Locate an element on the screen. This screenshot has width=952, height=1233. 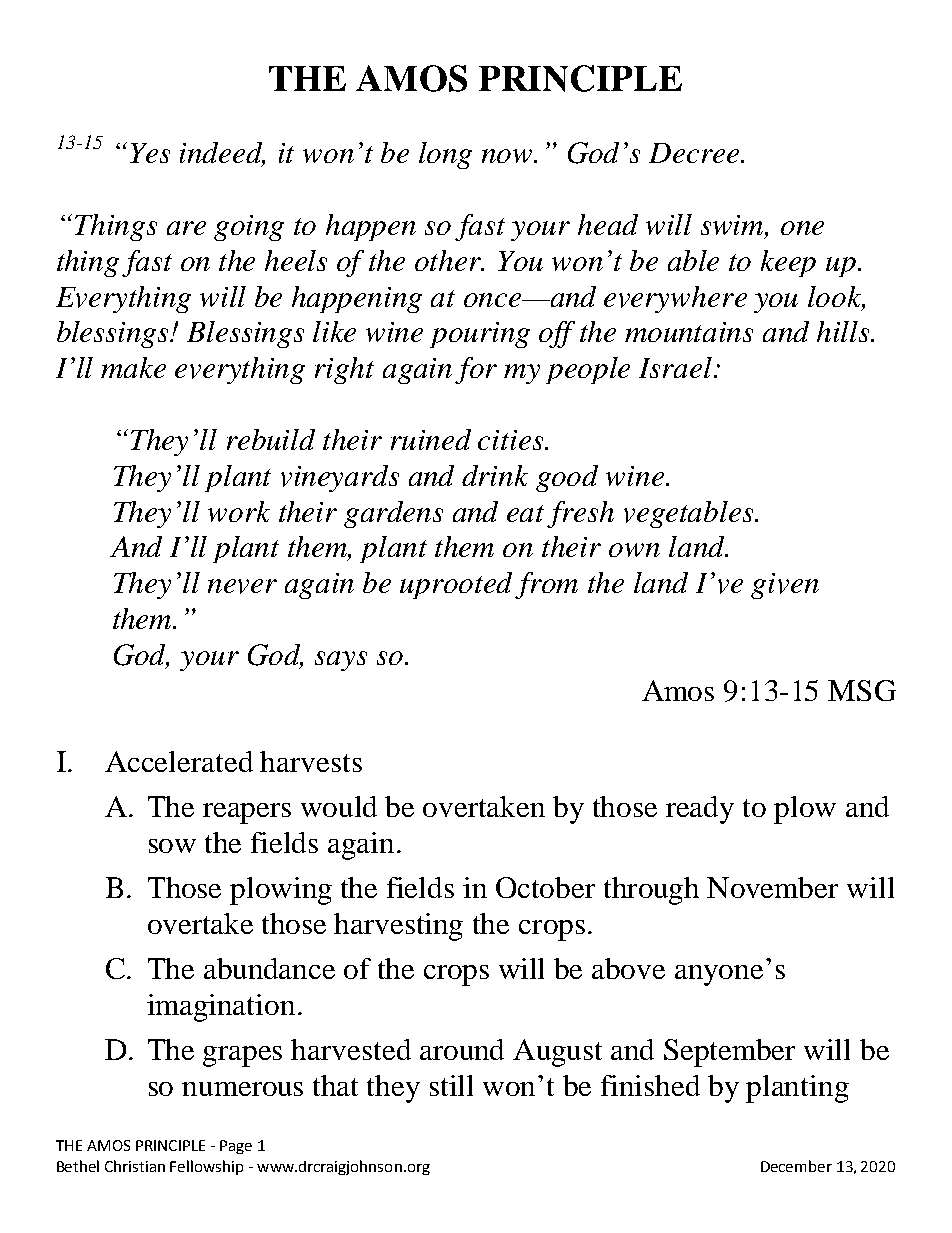
November is located at coordinates (772, 887).
